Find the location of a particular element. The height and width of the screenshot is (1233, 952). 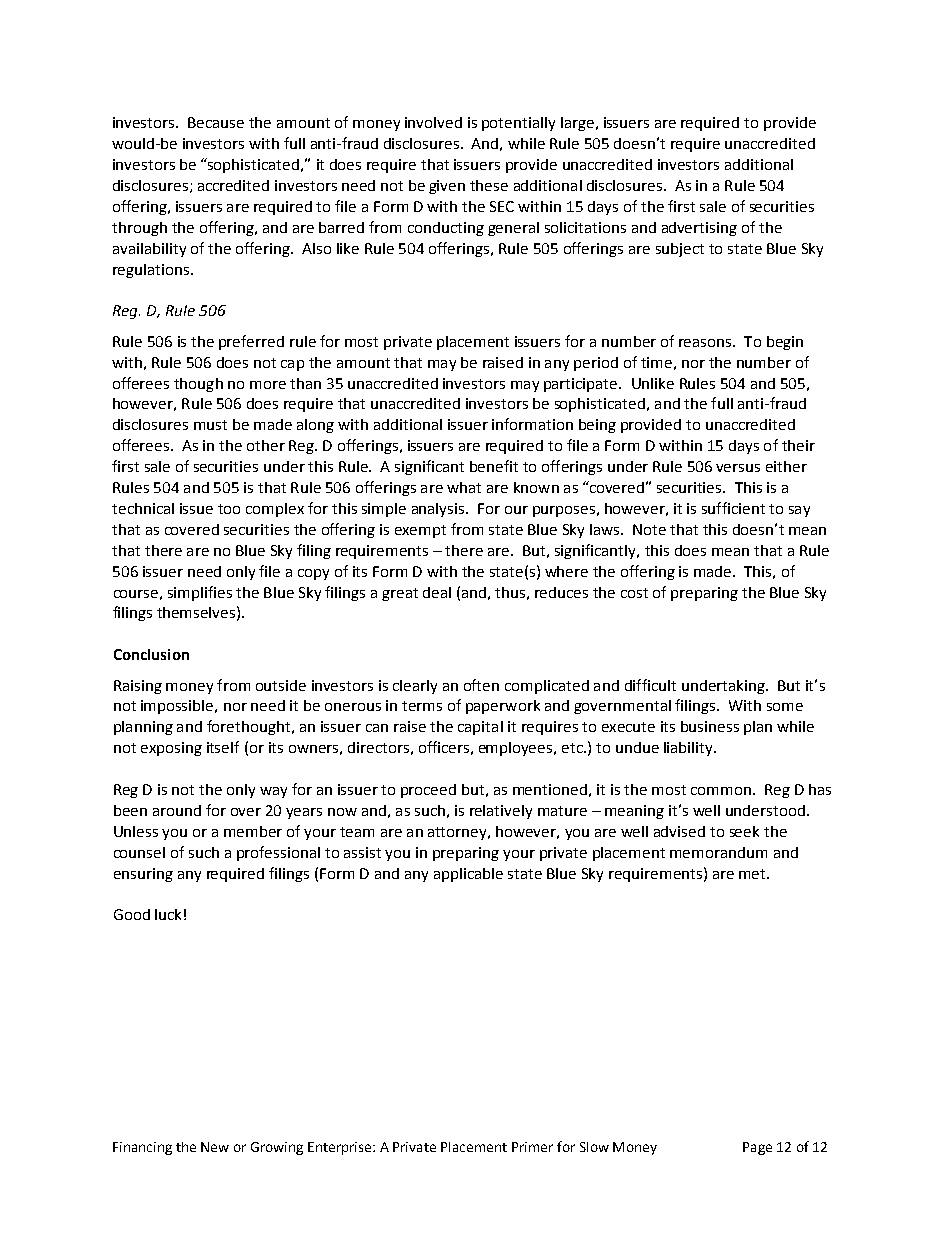

New is located at coordinates (215, 1147).
